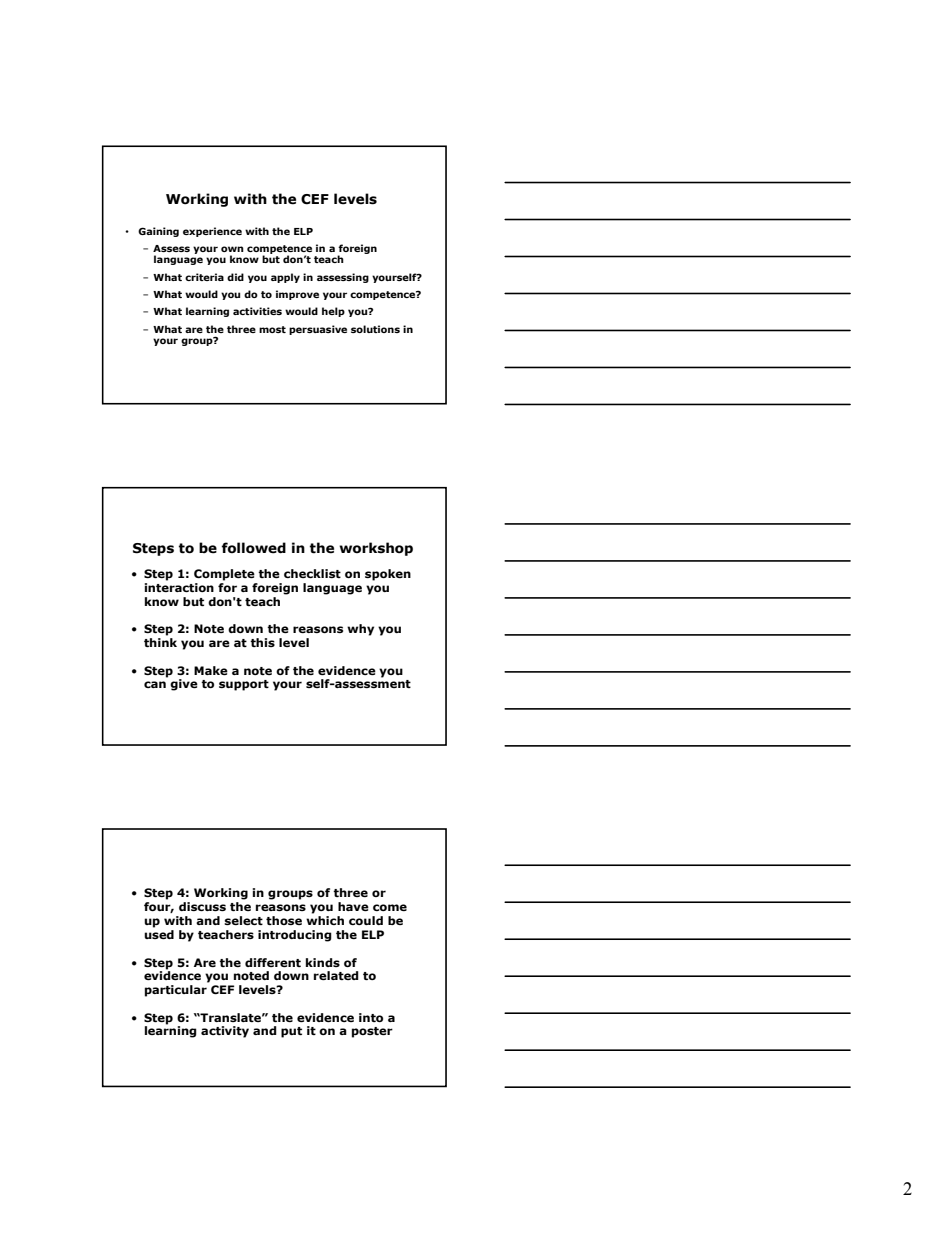 The width and height of the screenshot is (952, 1233). Describe the element at coordinates (285, 278) in the screenshot. I see `apply` at that location.
